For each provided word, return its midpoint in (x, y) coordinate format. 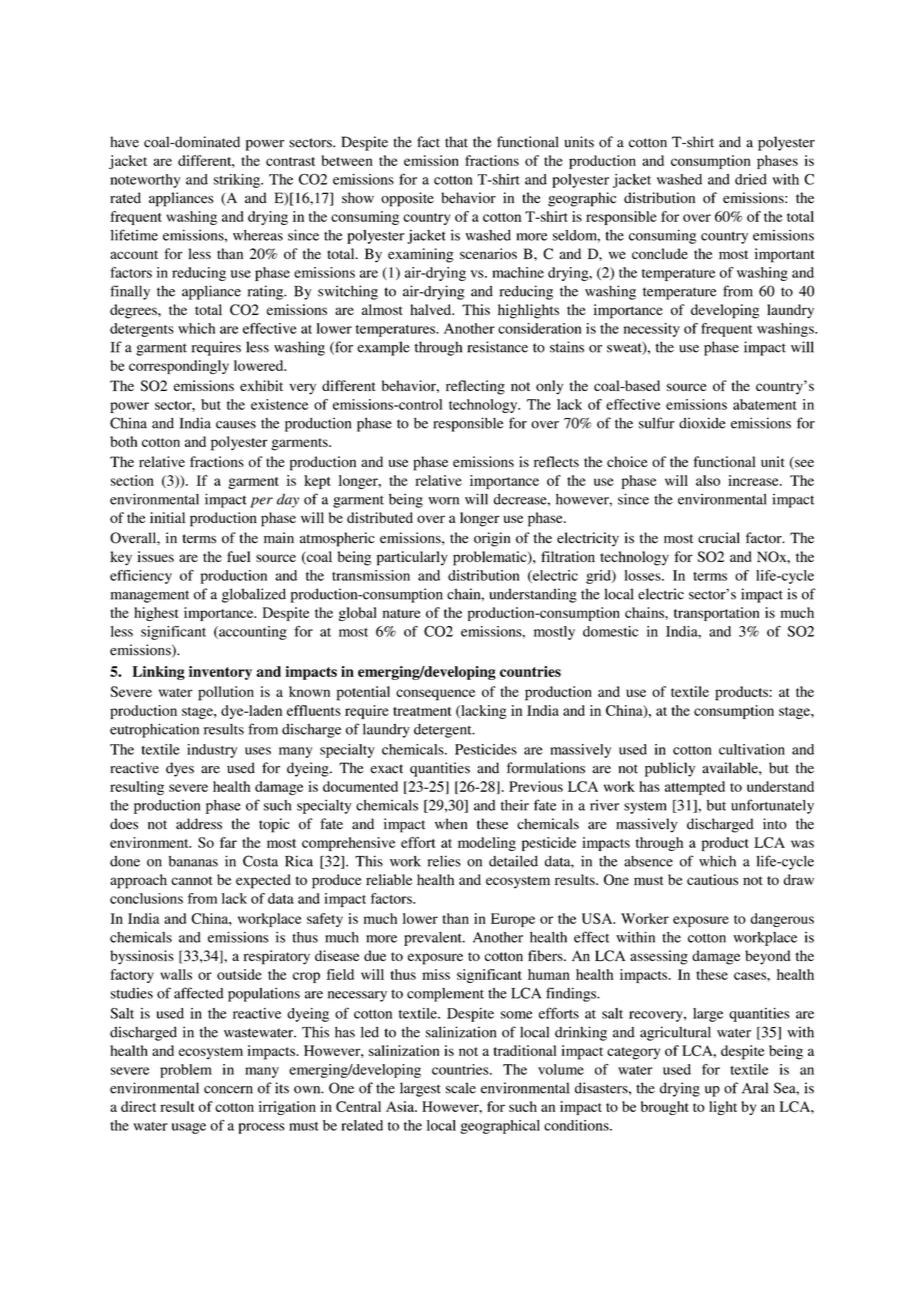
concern (228, 1090)
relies (444, 861)
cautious (712, 879)
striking (238, 181)
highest (156, 614)
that (456, 142)
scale (461, 1088)
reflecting (475, 387)
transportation (716, 614)
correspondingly (179, 367)
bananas (193, 861)
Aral (755, 1088)
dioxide (702, 423)
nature (402, 613)
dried (751, 179)
